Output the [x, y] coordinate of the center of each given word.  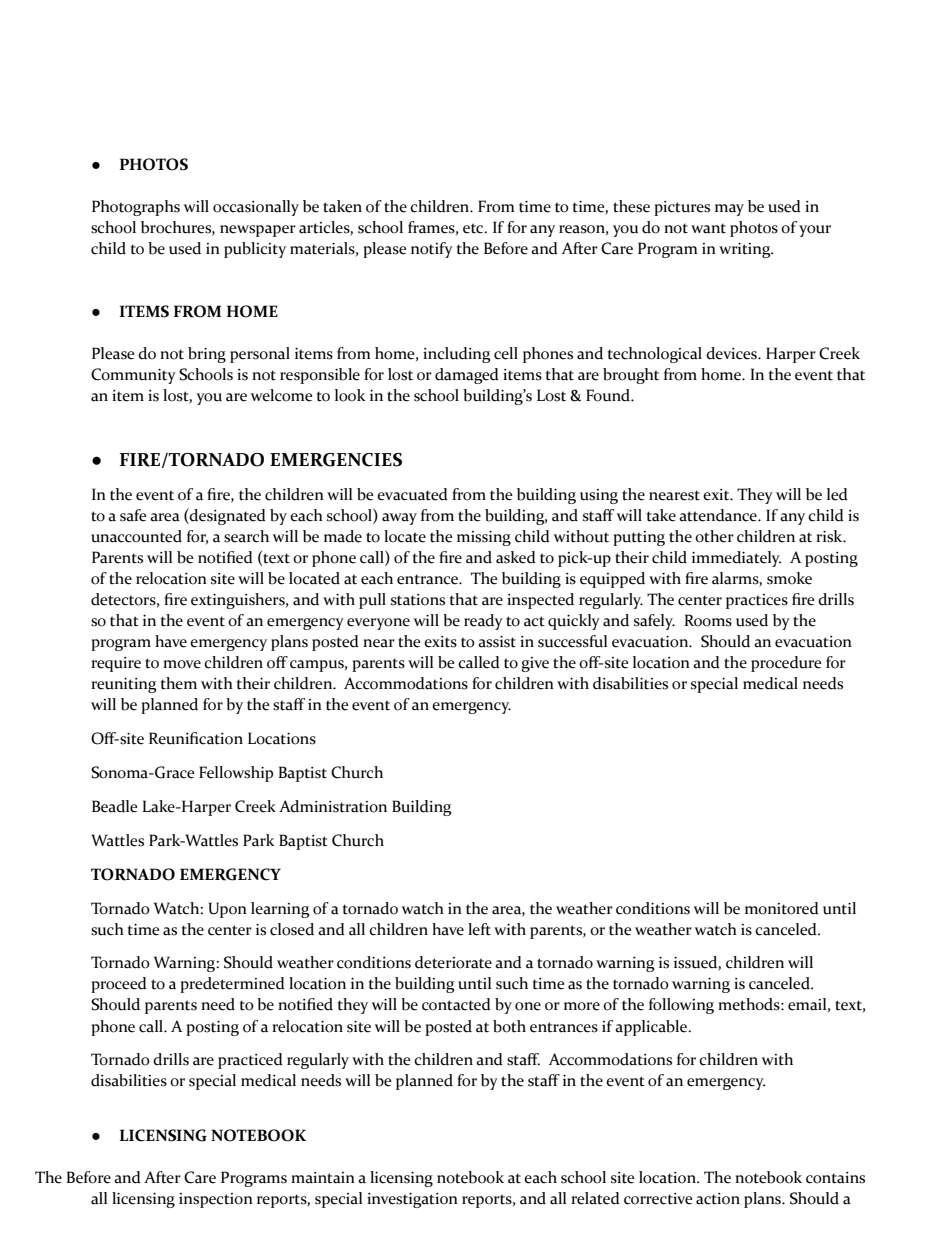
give [535, 664]
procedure [786, 664]
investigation [412, 1200]
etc [474, 228]
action [718, 1199]
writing [746, 250]
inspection [216, 1200]
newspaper [258, 231]
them [178, 683]
